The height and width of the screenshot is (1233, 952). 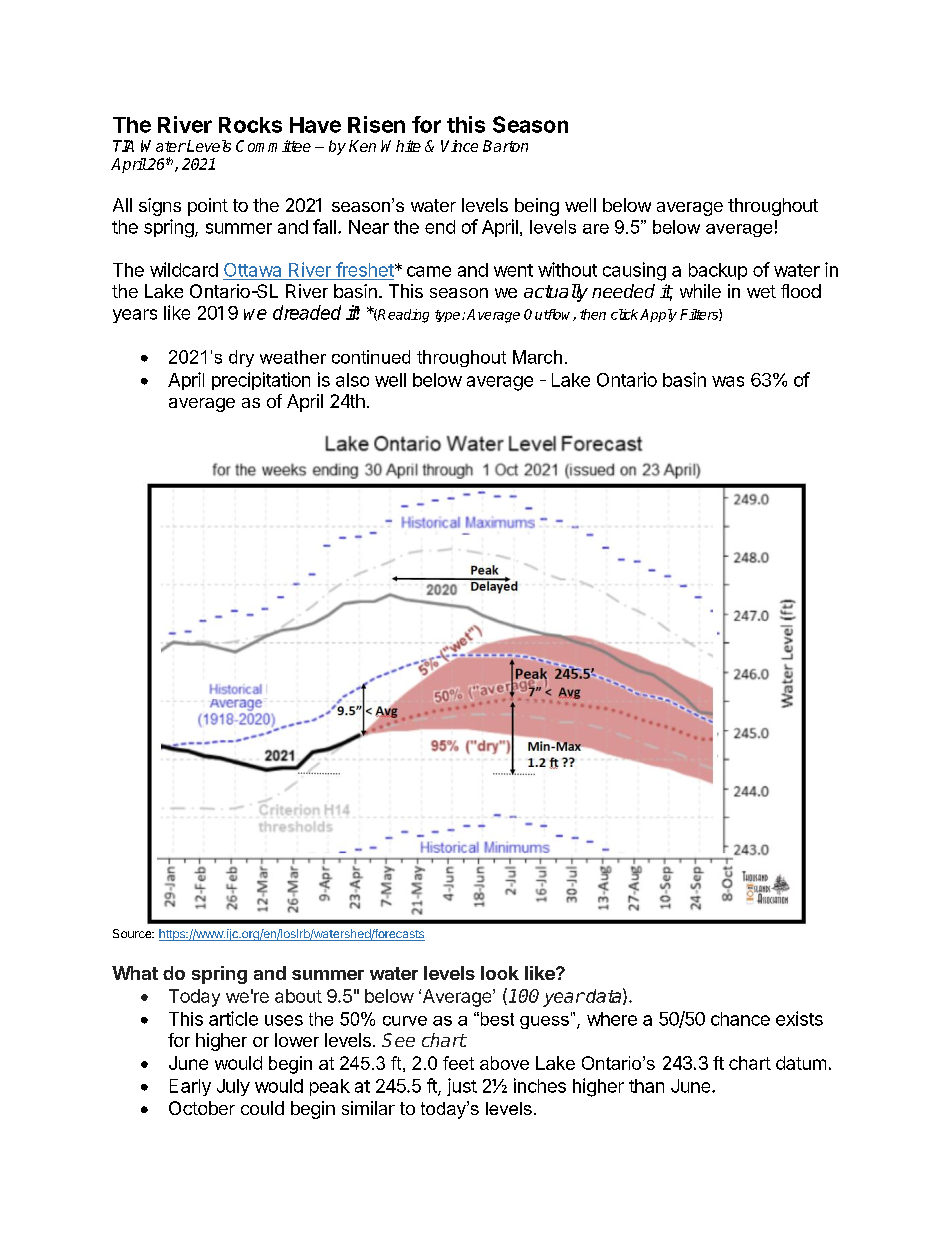 What do you see at coordinates (459, 146) in the screenshot?
I see `Vince` at bounding box center [459, 146].
